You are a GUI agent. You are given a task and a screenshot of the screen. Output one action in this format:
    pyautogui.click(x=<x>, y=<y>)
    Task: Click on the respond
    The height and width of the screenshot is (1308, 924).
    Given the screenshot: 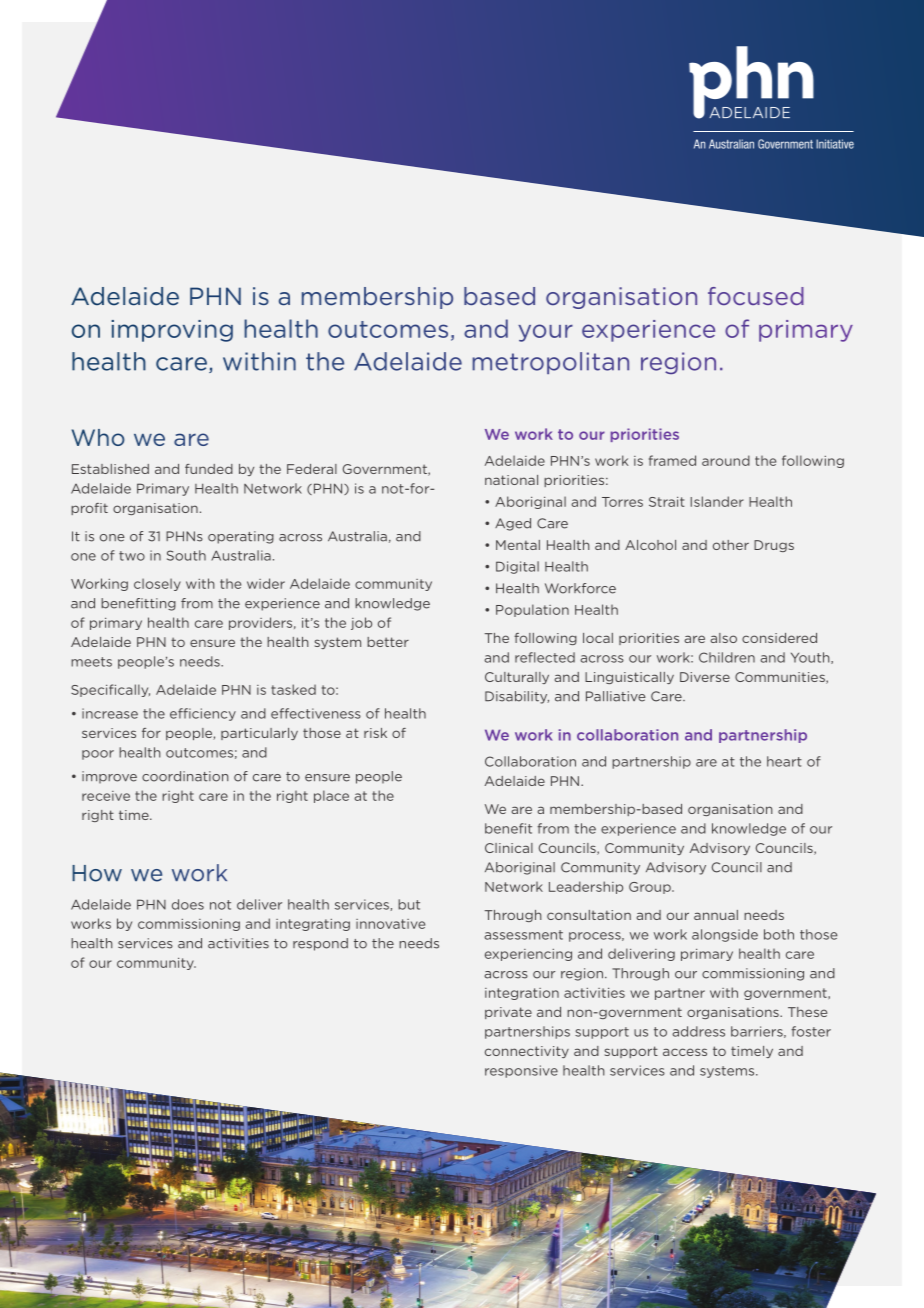 What is the action you would take?
    pyautogui.click(x=320, y=944)
